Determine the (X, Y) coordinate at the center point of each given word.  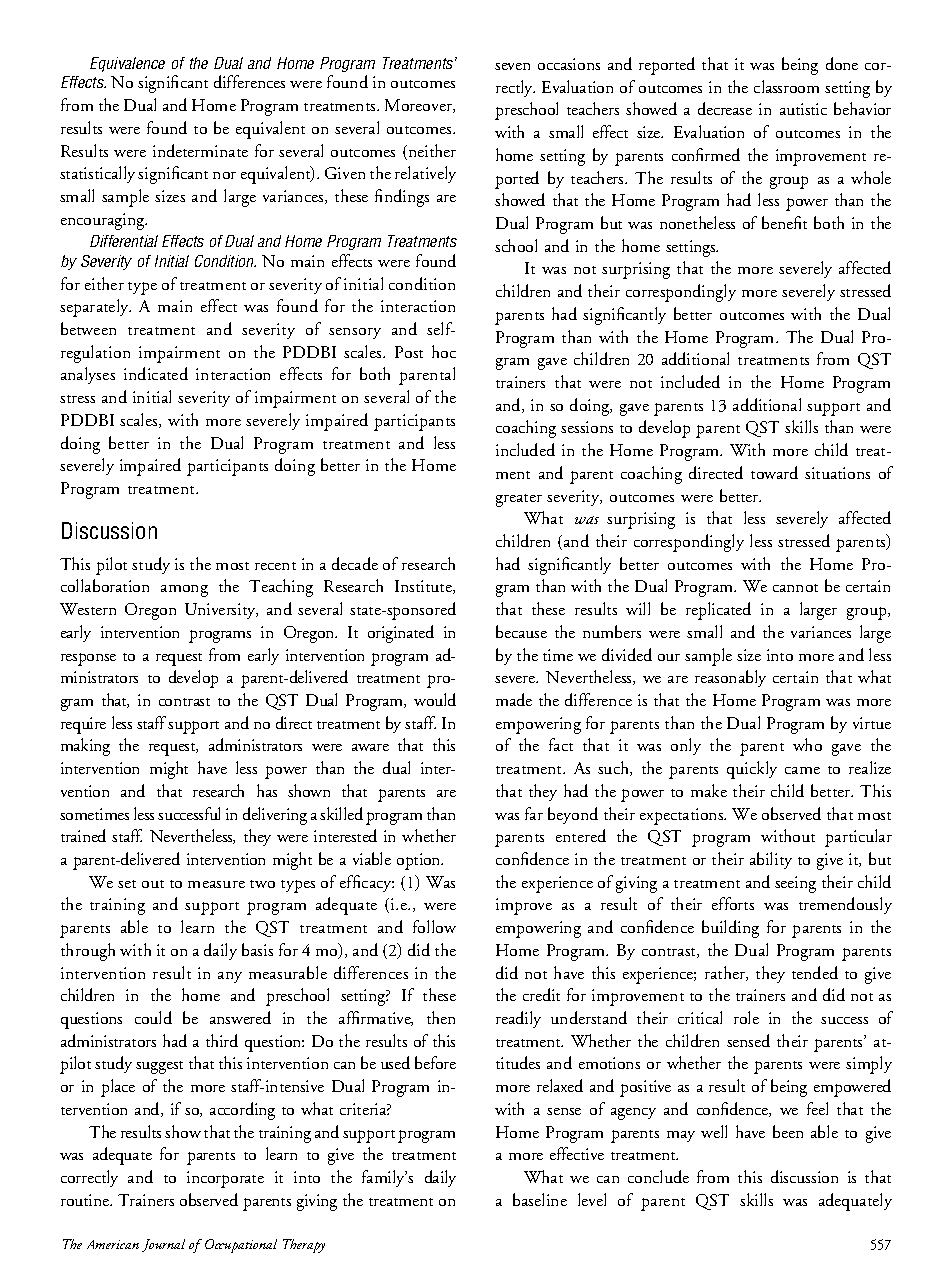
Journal (163, 1245)
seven (512, 66)
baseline (540, 1199)
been (788, 1131)
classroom (786, 86)
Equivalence (127, 64)
